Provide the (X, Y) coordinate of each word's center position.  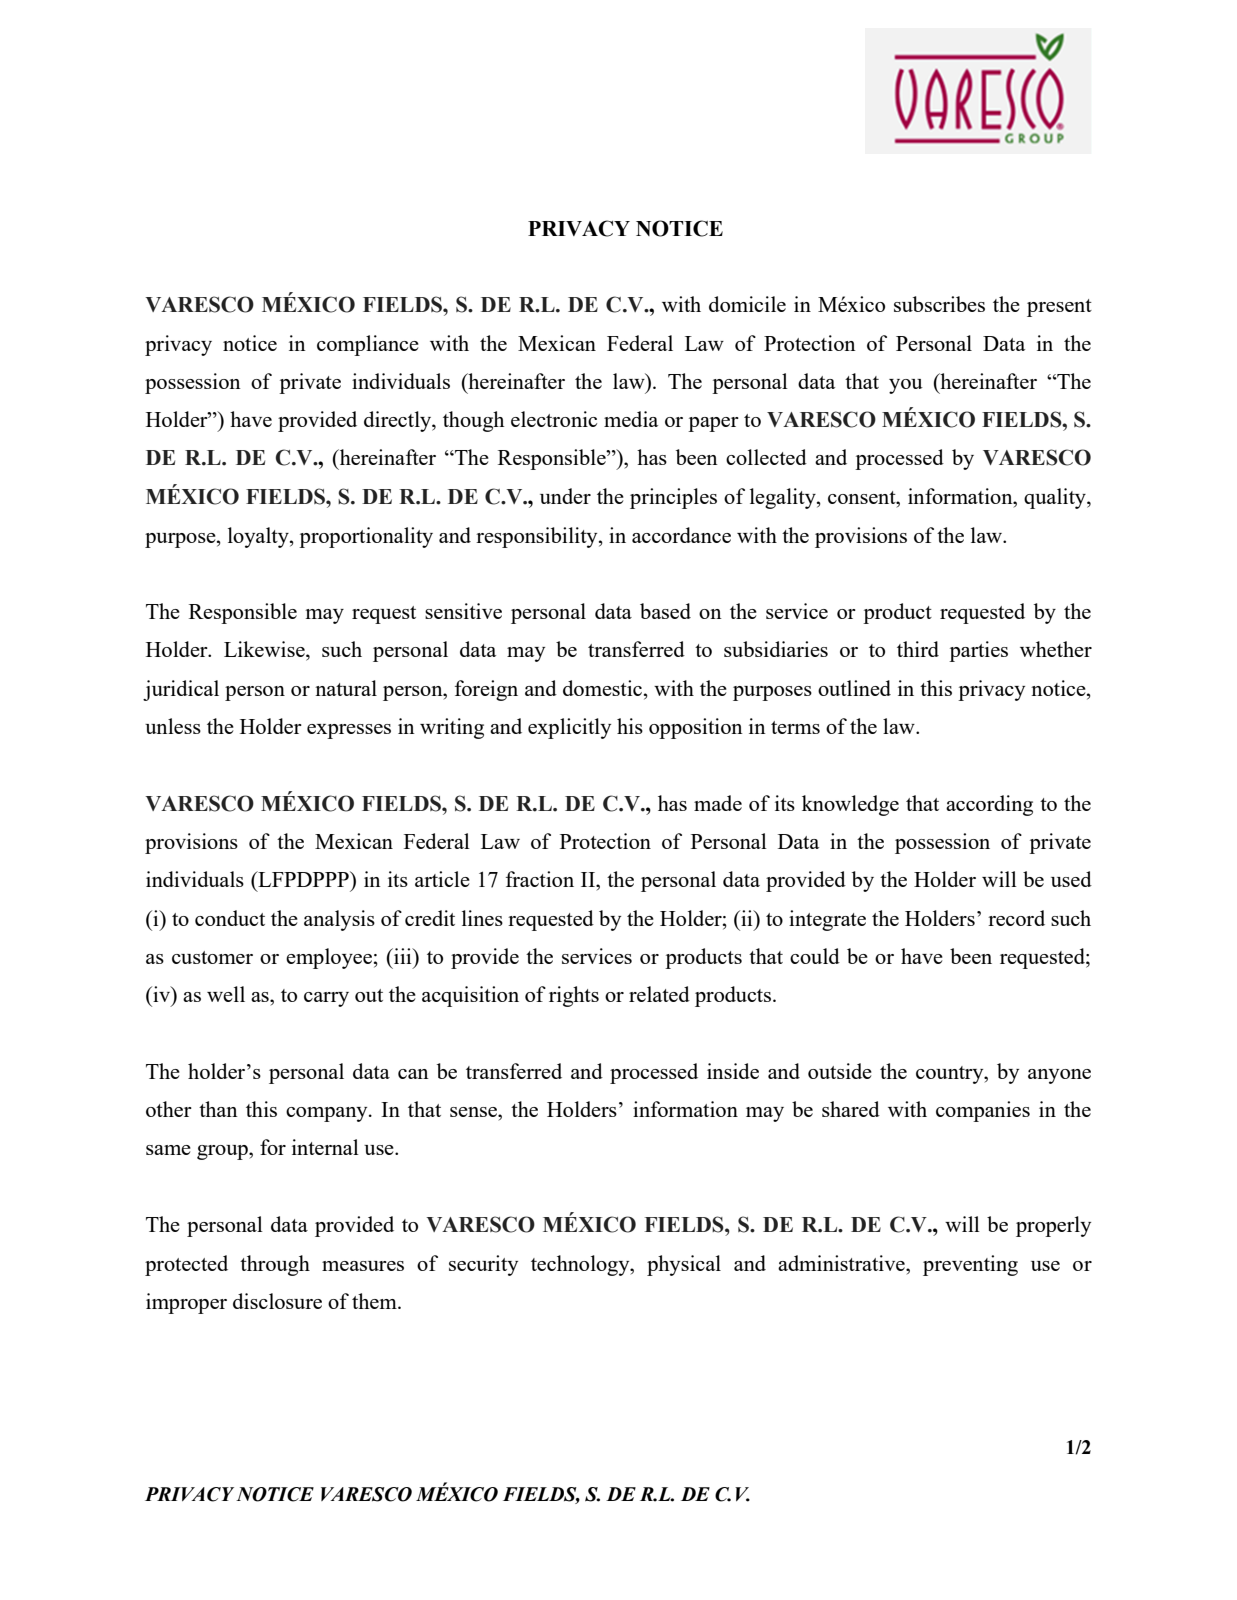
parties (978, 651)
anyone (1059, 1076)
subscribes (939, 304)
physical (684, 1265)
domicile (747, 304)
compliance (368, 345)
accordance (681, 535)
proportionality (366, 537)
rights (574, 996)
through (275, 1265)
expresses (349, 731)
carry (326, 999)
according (989, 805)
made (718, 803)
